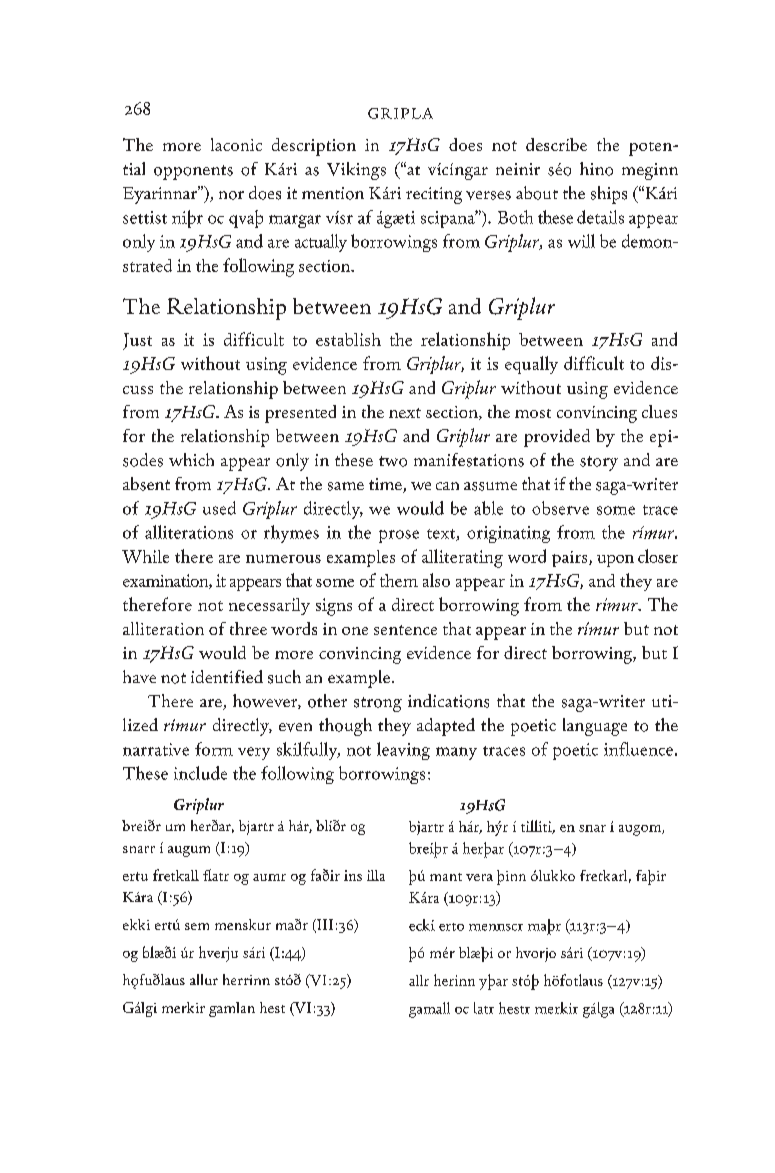 The width and height of the image is (775, 1173). Describe the element at coordinates (479, 877) in the image. I see `vera` at that location.
